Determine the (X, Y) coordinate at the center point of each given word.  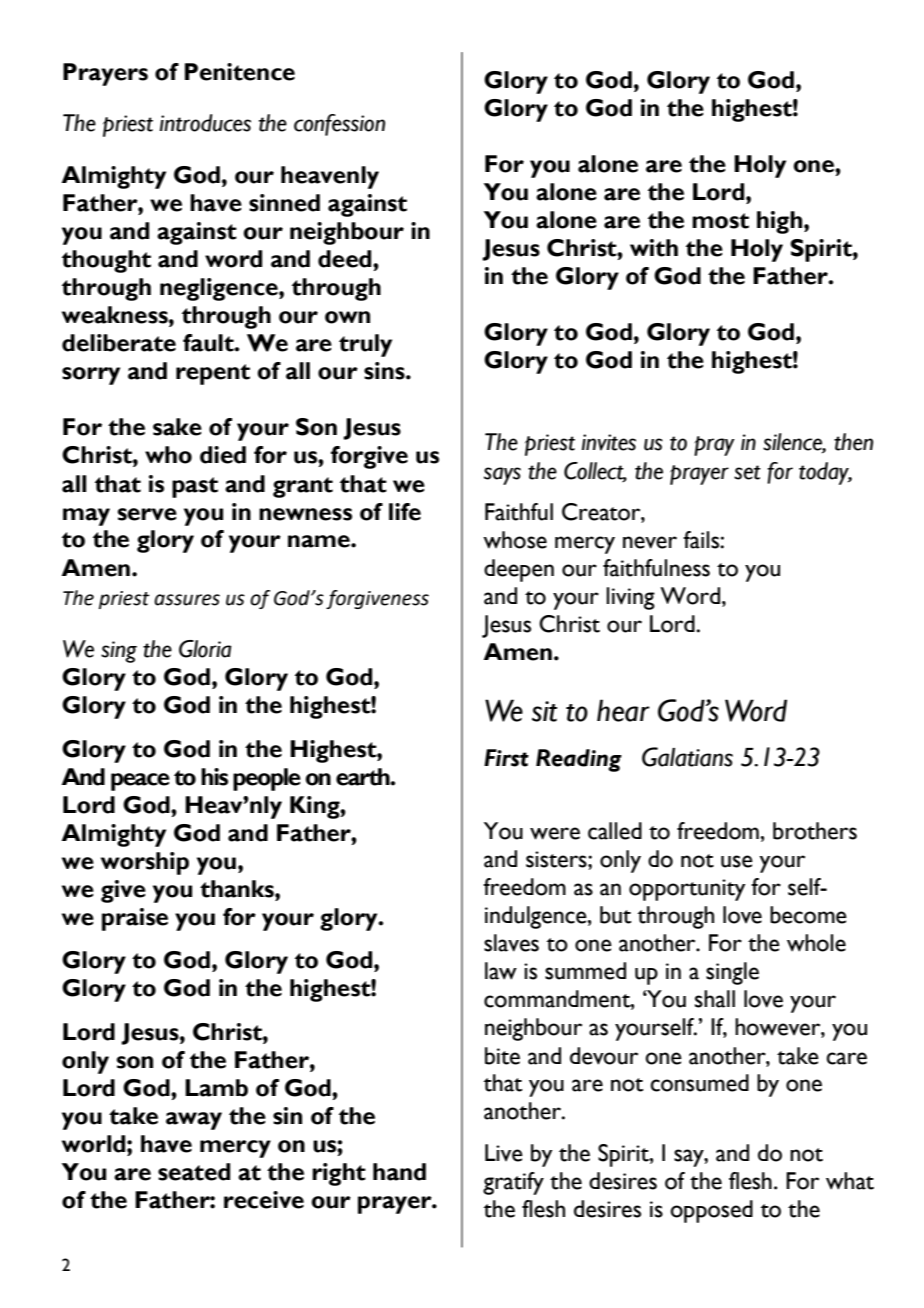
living (630, 598)
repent (213, 374)
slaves (511, 943)
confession (339, 125)
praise (135, 919)
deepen (519, 570)
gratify (513, 1183)
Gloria (205, 649)
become (808, 915)
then (853, 442)
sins (385, 371)
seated (194, 1172)
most (720, 221)
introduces (205, 123)
